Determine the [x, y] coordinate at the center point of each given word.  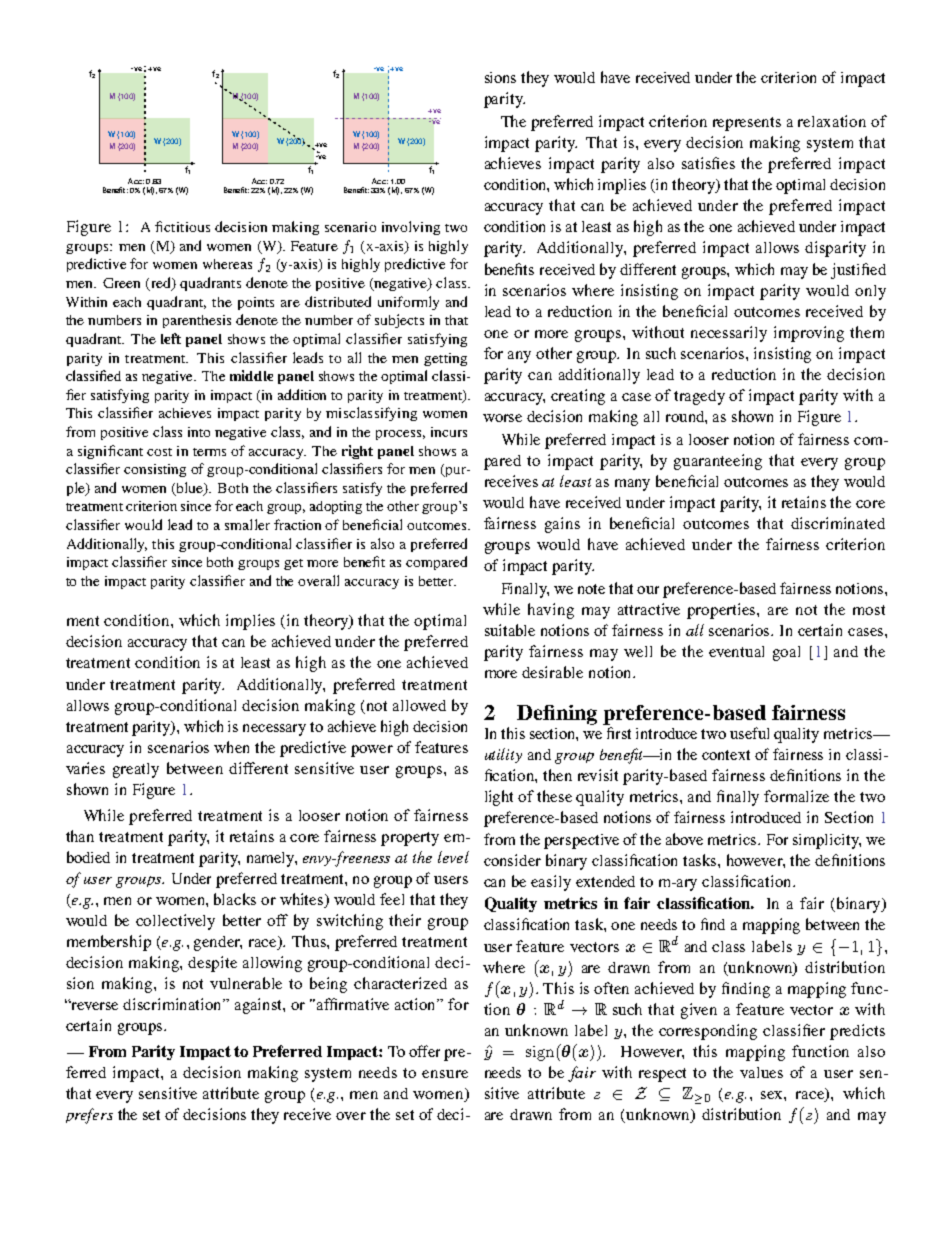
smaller [247, 524]
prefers [89, 1116]
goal [786, 653]
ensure [445, 1074]
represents [747, 124]
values [761, 1072]
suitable [510, 630]
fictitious [182, 226]
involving [411, 228]
